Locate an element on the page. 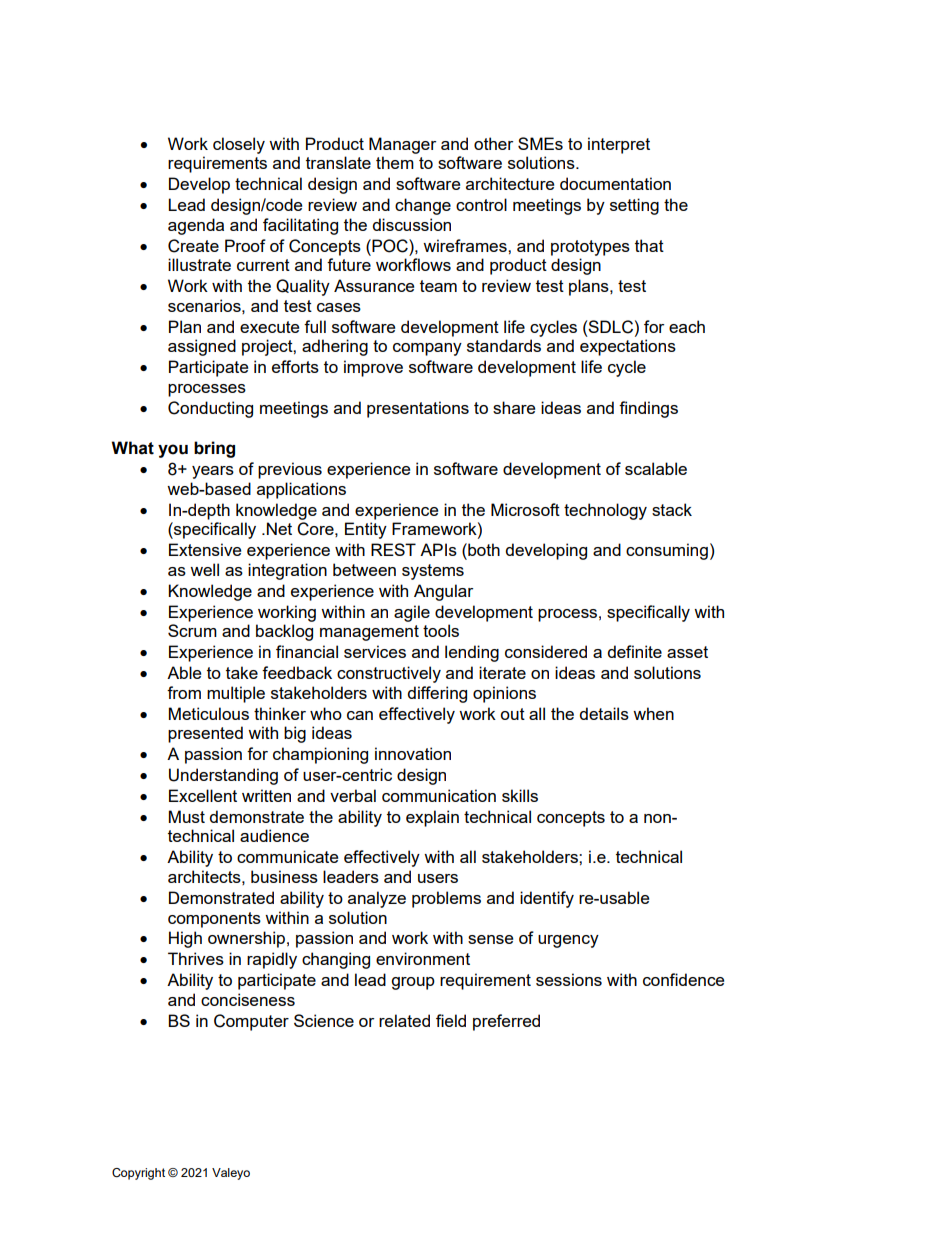  them is located at coordinates (395, 162).
